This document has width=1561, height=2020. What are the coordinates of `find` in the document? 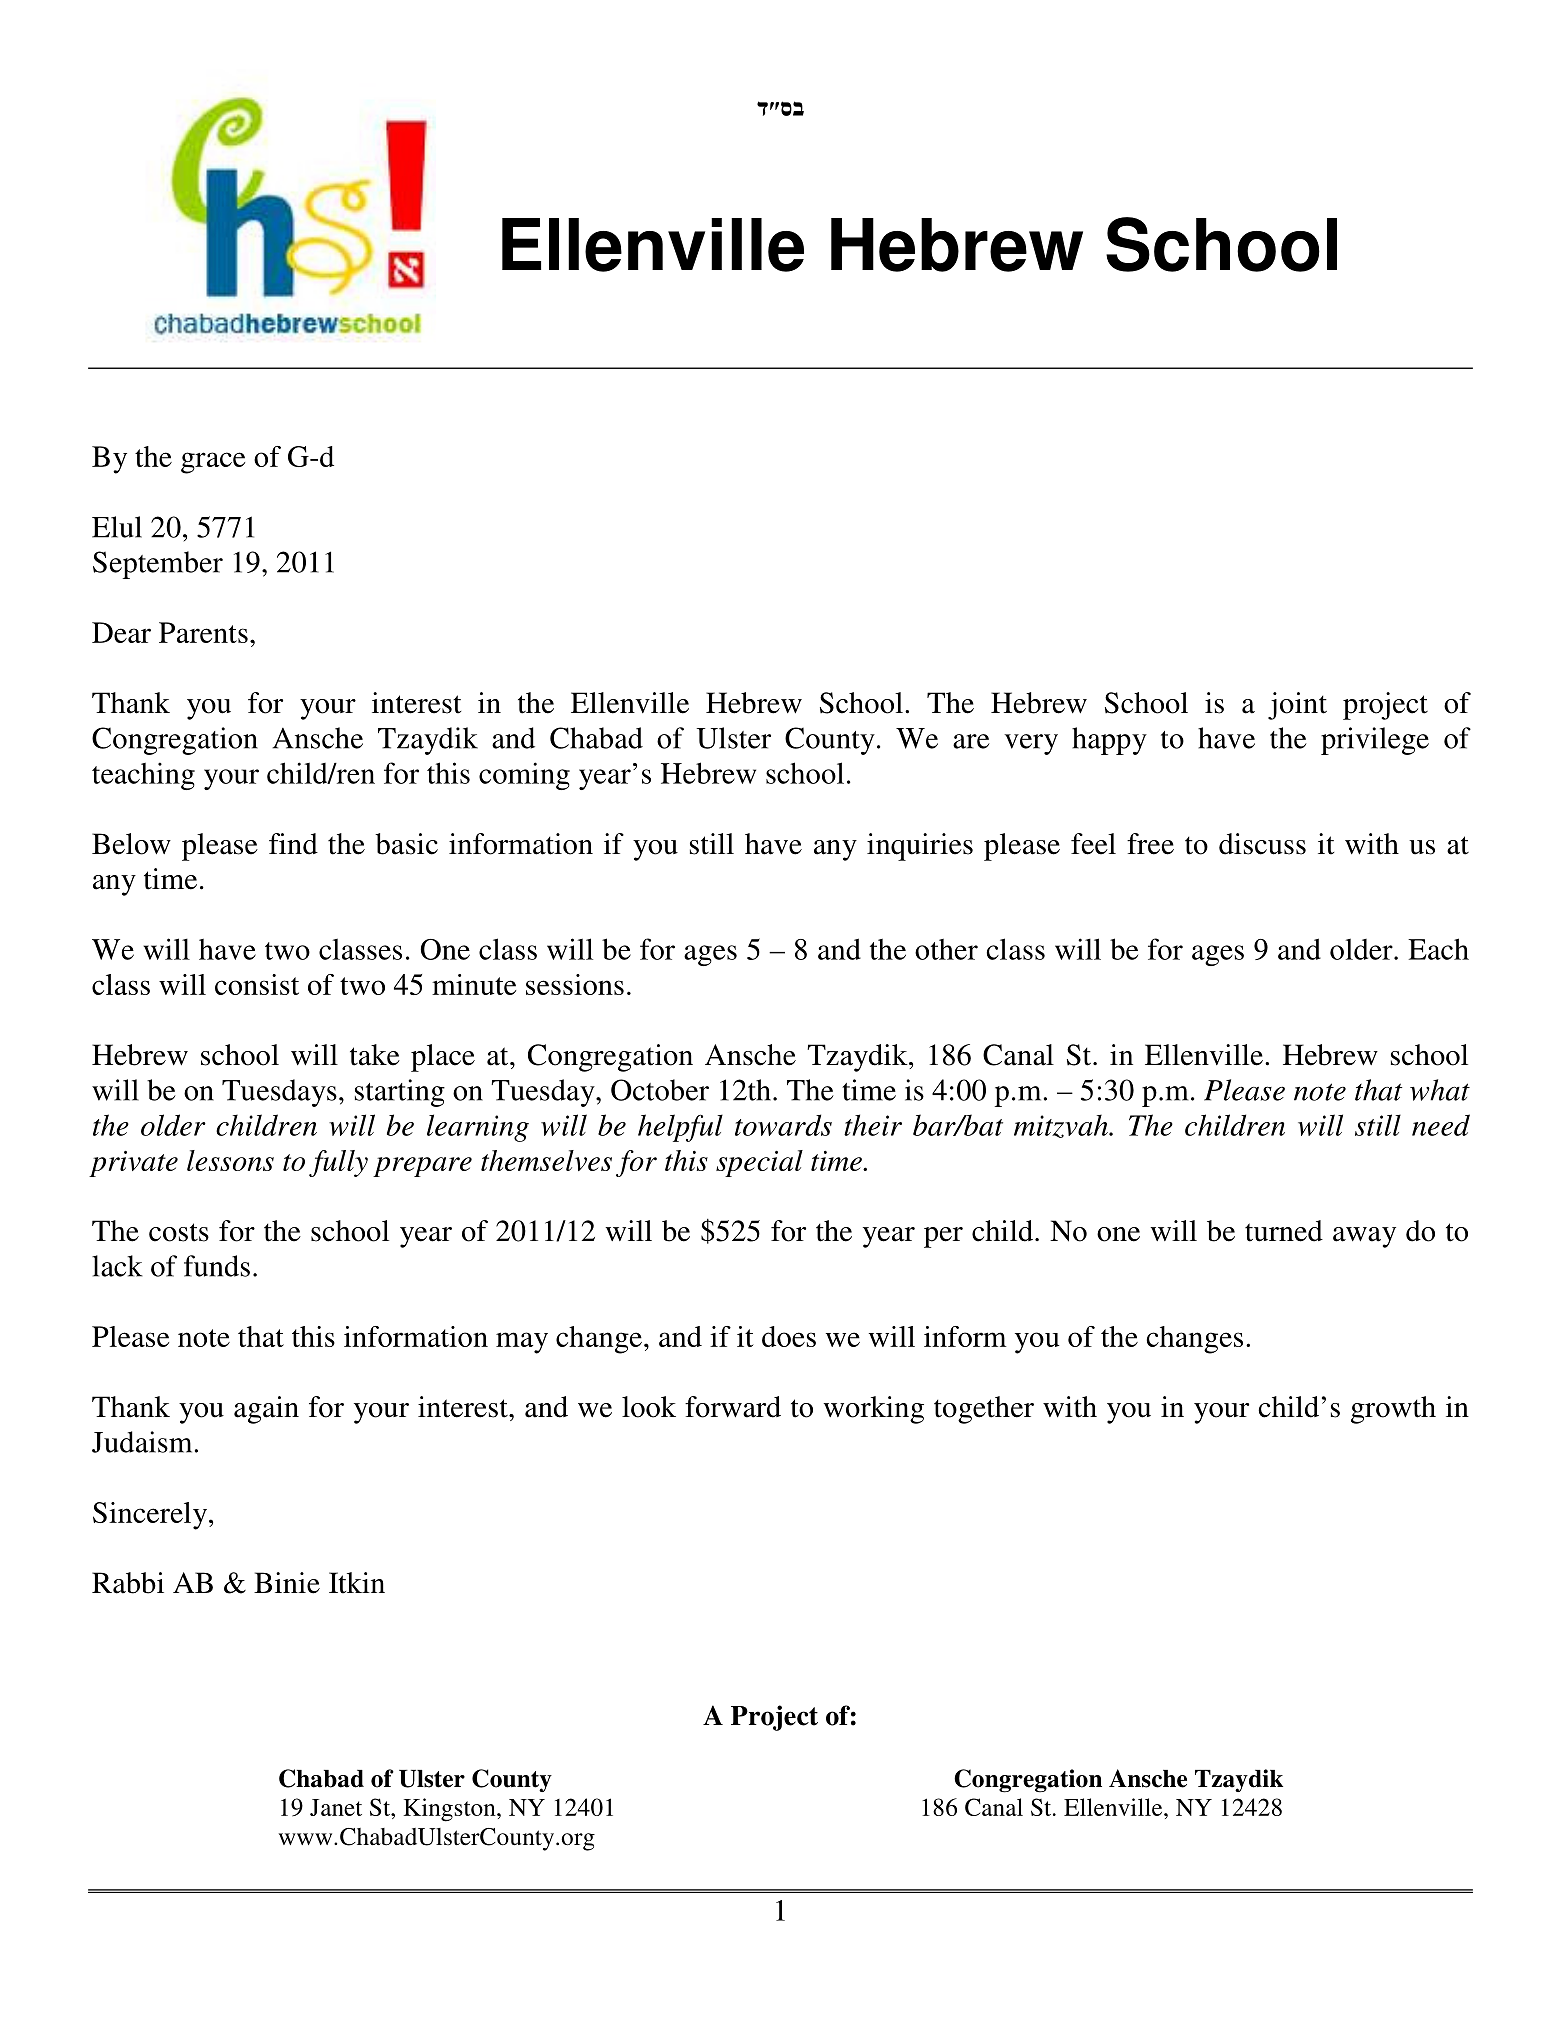 It's located at (293, 844).
